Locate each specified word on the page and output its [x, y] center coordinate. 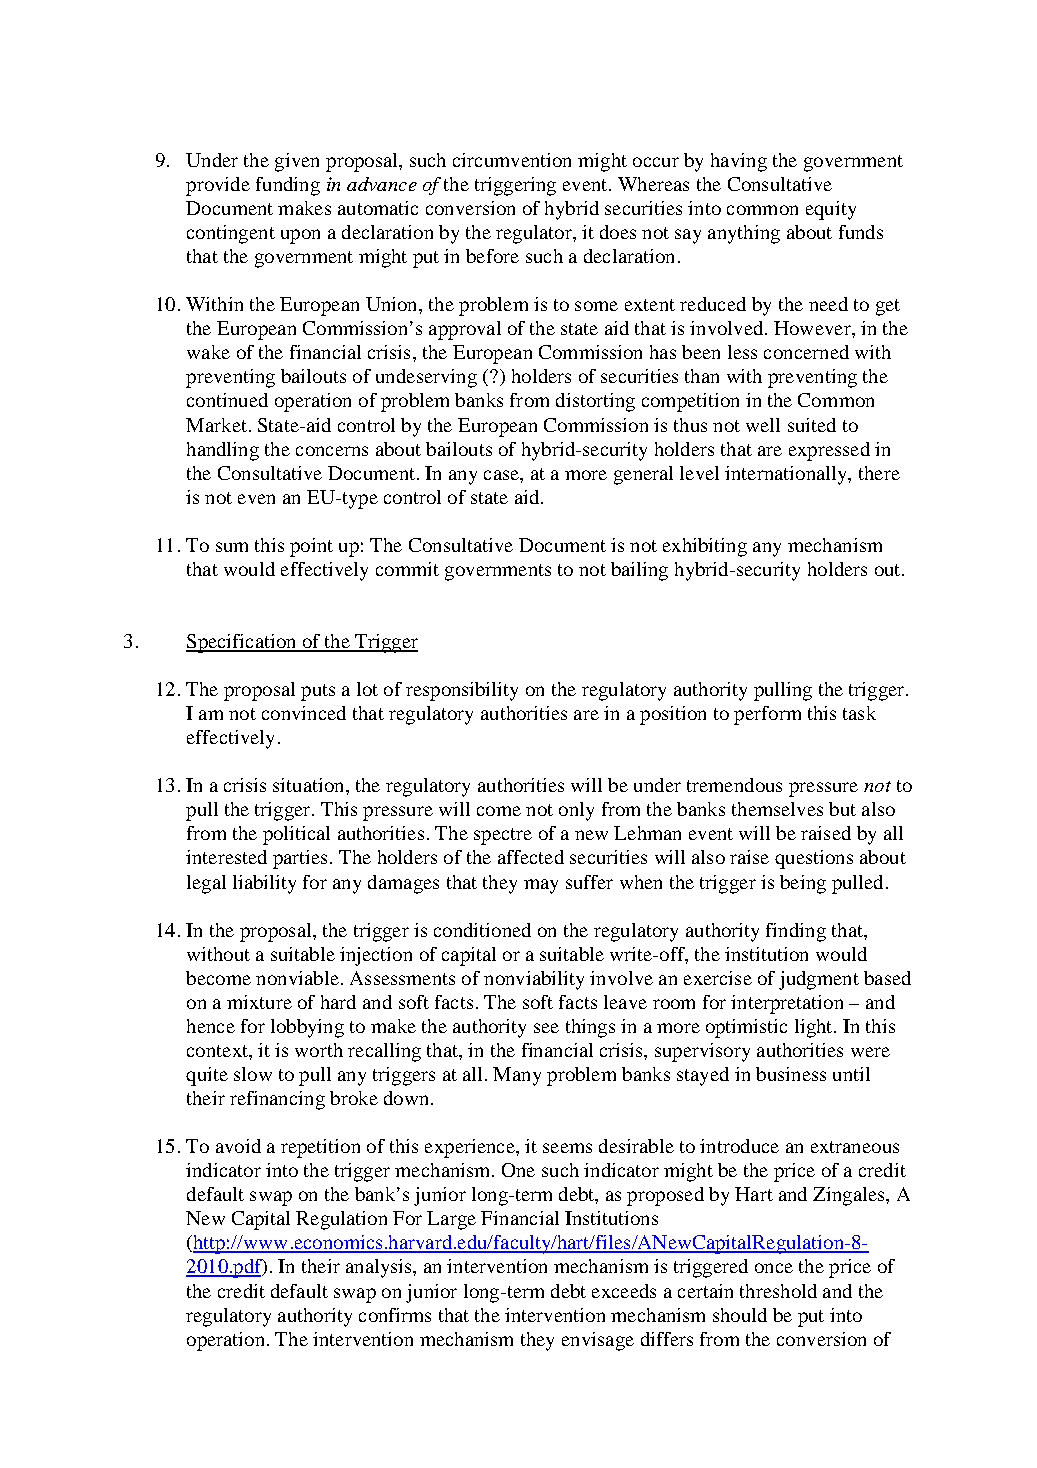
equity [831, 210]
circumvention [512, 160]
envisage [598, 1341]
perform [767, 715]
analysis [380, 1268]
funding [288, 186]
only [576, 811]
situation [310, 785]
